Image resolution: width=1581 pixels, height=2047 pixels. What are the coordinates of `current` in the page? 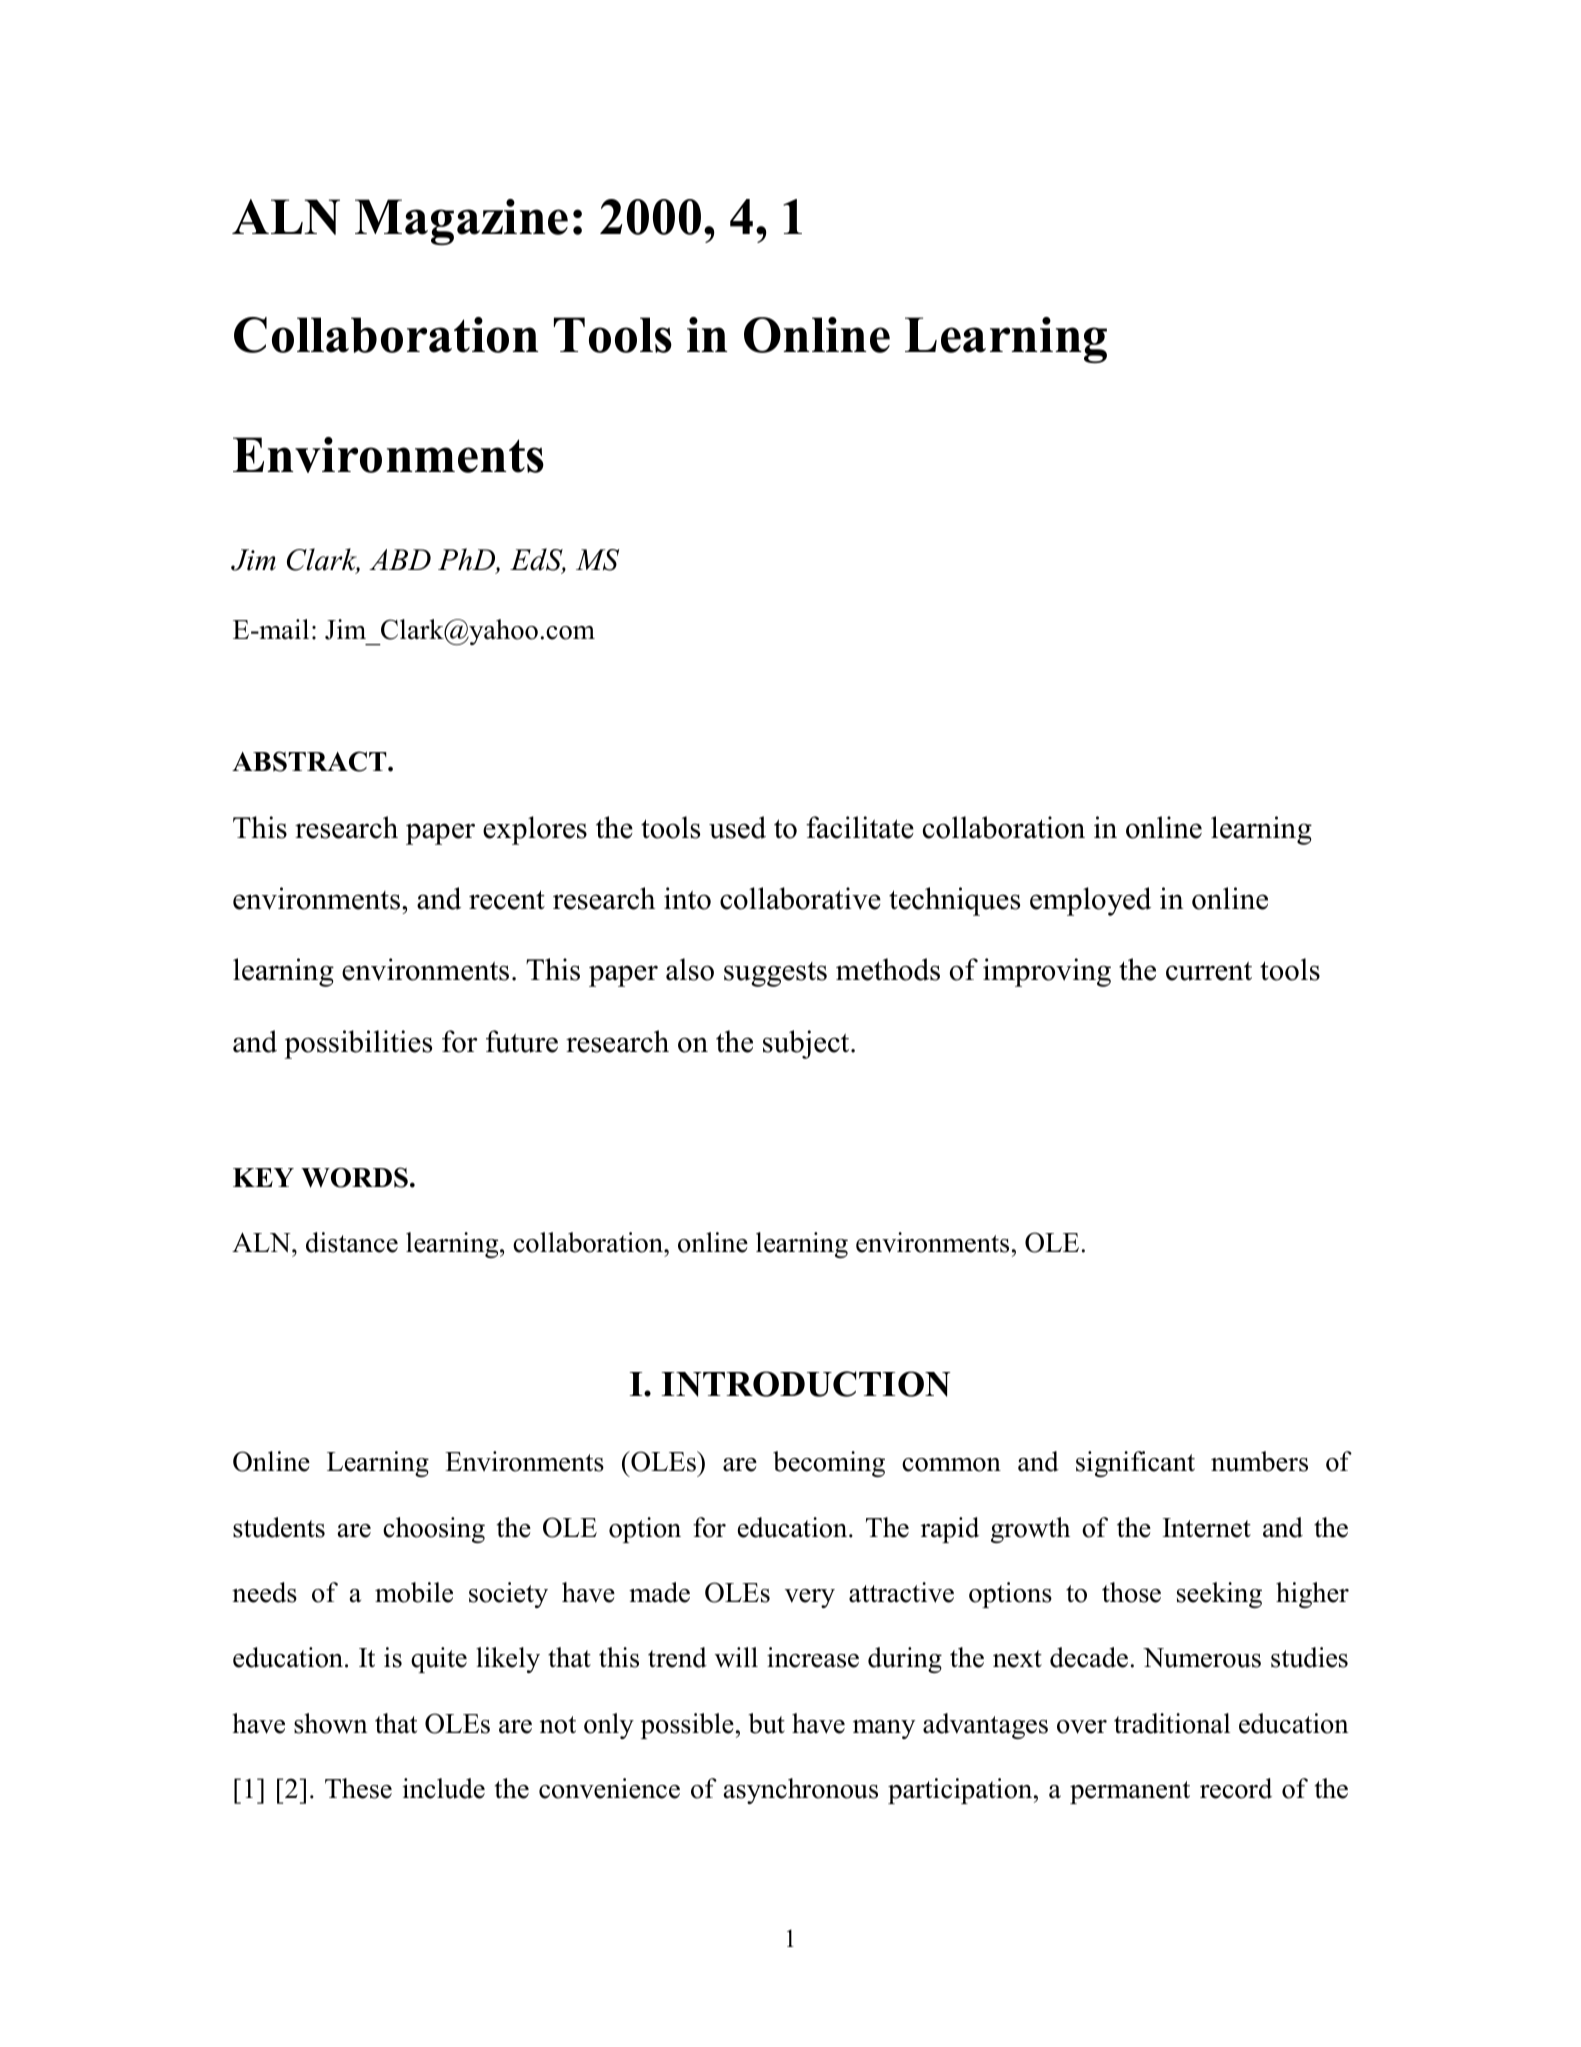 It's located at (1209, 971).
